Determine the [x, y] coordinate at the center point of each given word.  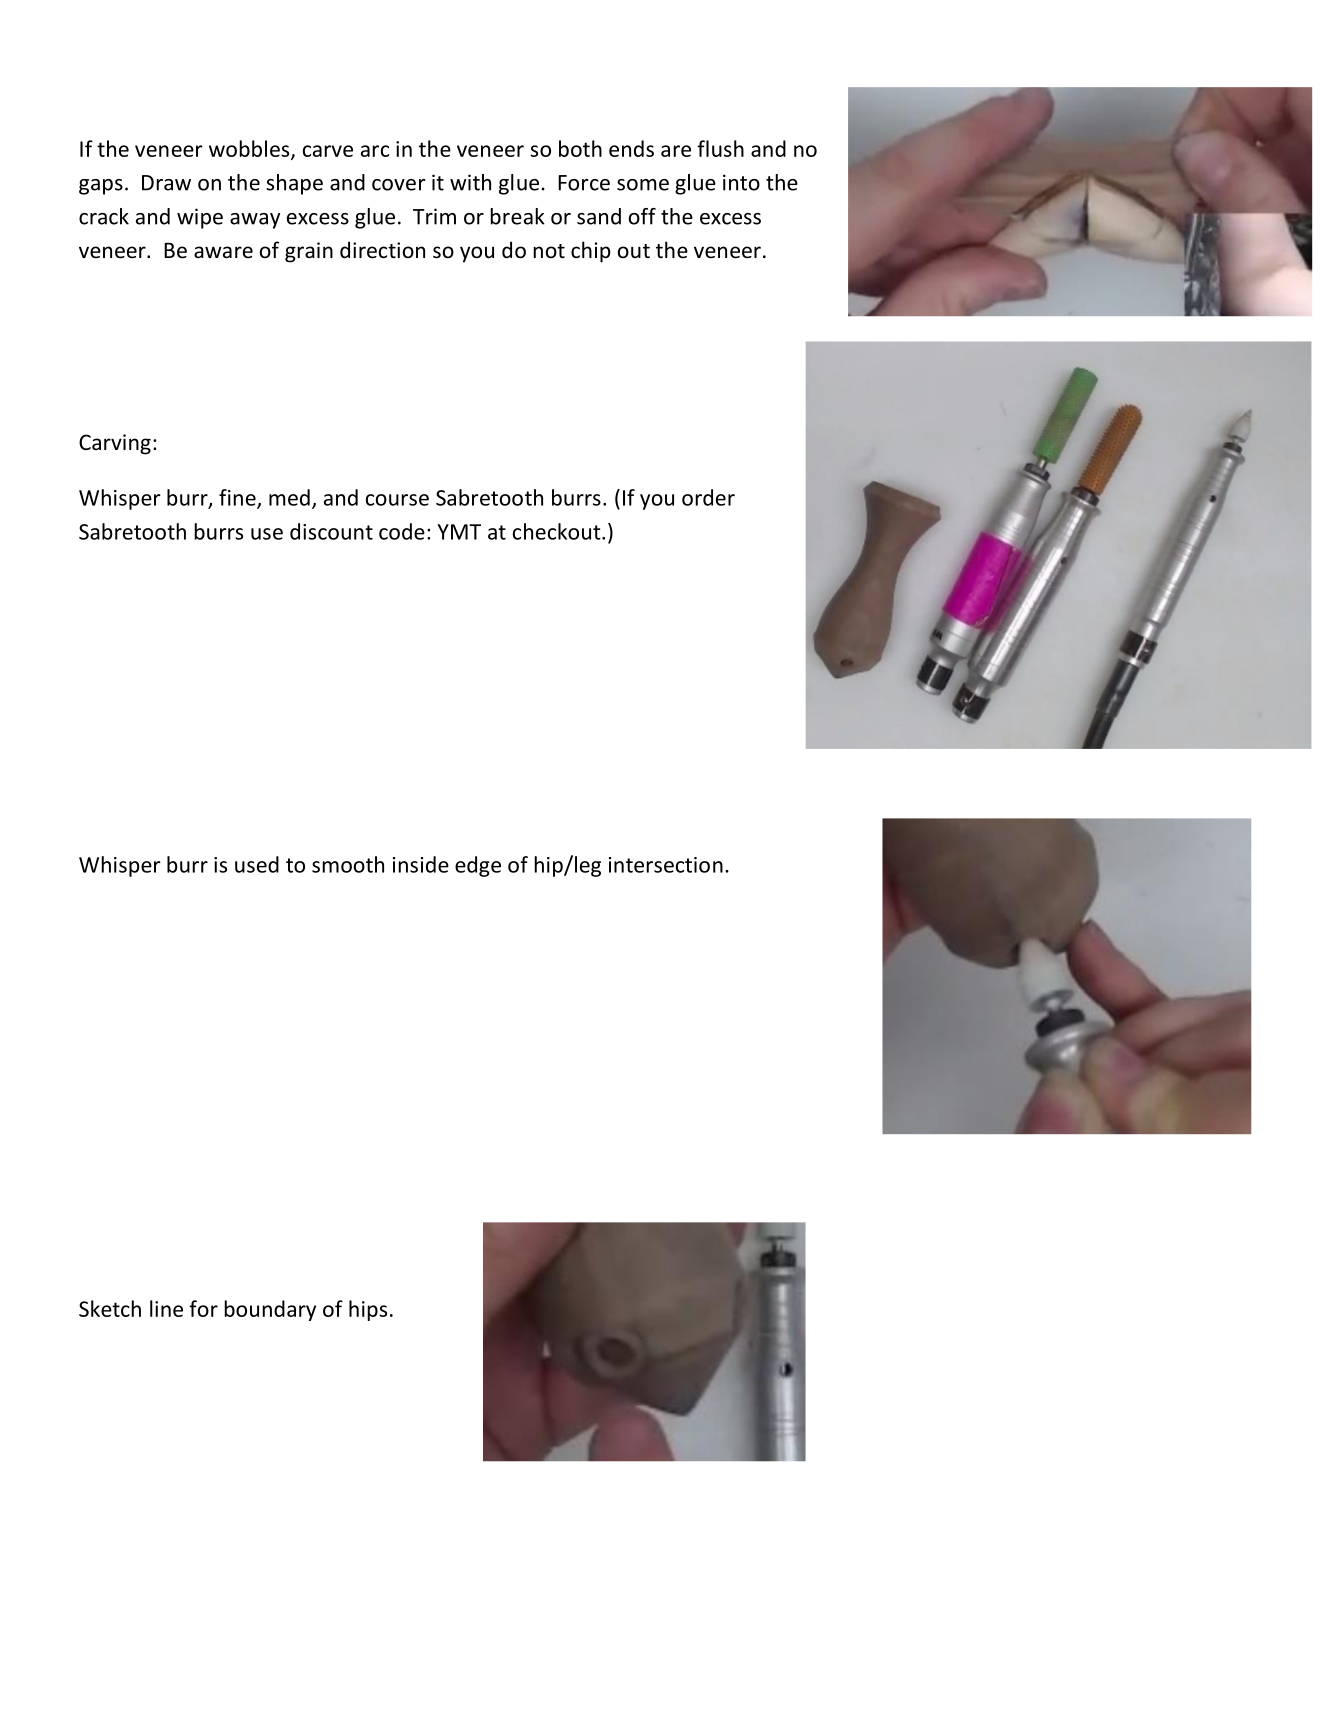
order [708, 497]
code [402, 531]
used [257, 864]
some [643, 185]
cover [398, 185]
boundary [270, 1310]
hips [368, 1310]
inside [421, 864]
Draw [166, 183]
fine [238, 498]
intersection [666, 865]
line [166, 1308]
